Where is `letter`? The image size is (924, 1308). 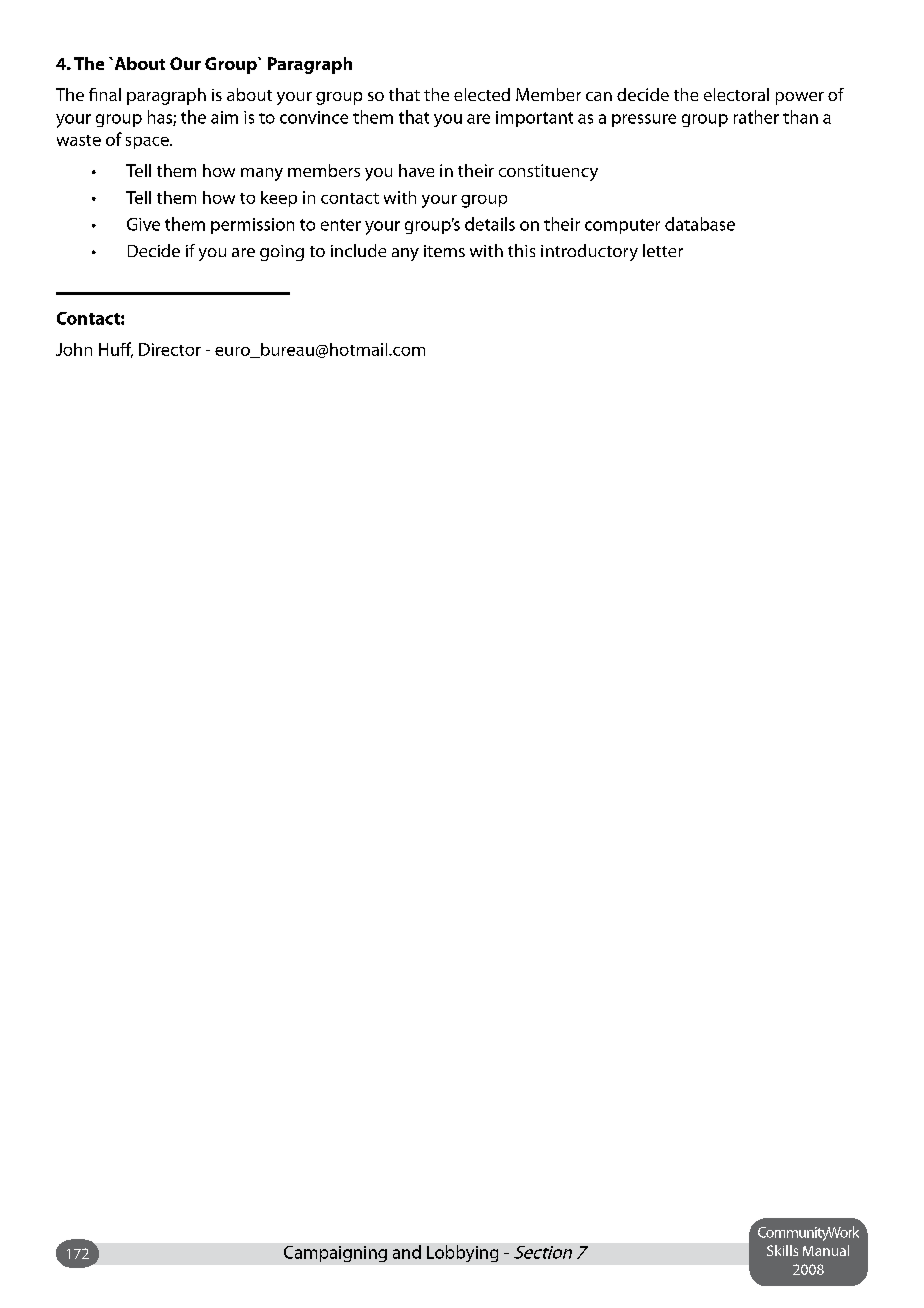
letter is located at coordinates (663, 250).
